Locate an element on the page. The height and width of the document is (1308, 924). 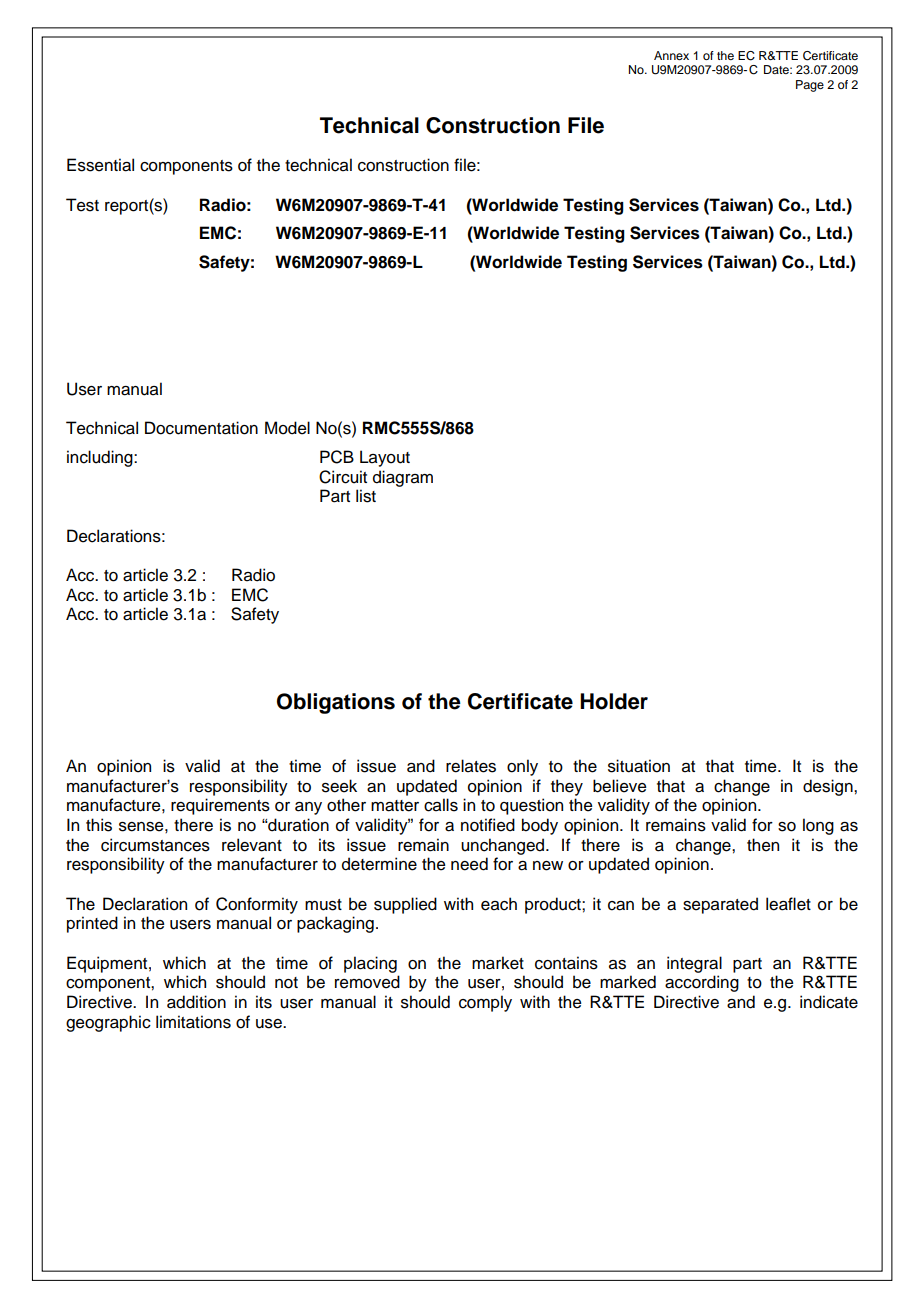
list is located at coordinates (366, 496).
